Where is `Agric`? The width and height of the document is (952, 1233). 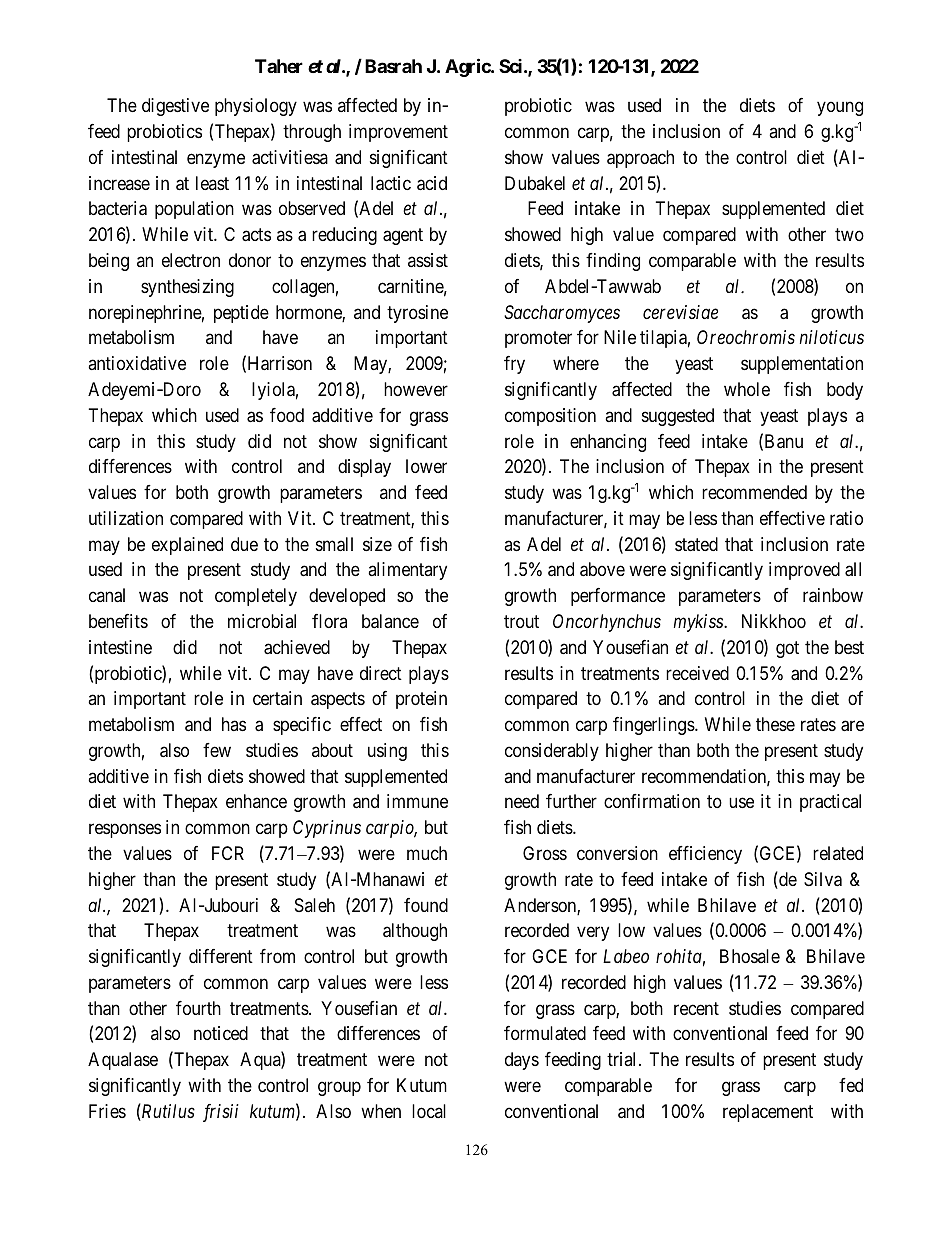
Agric is located at coordinates (468, 67).
